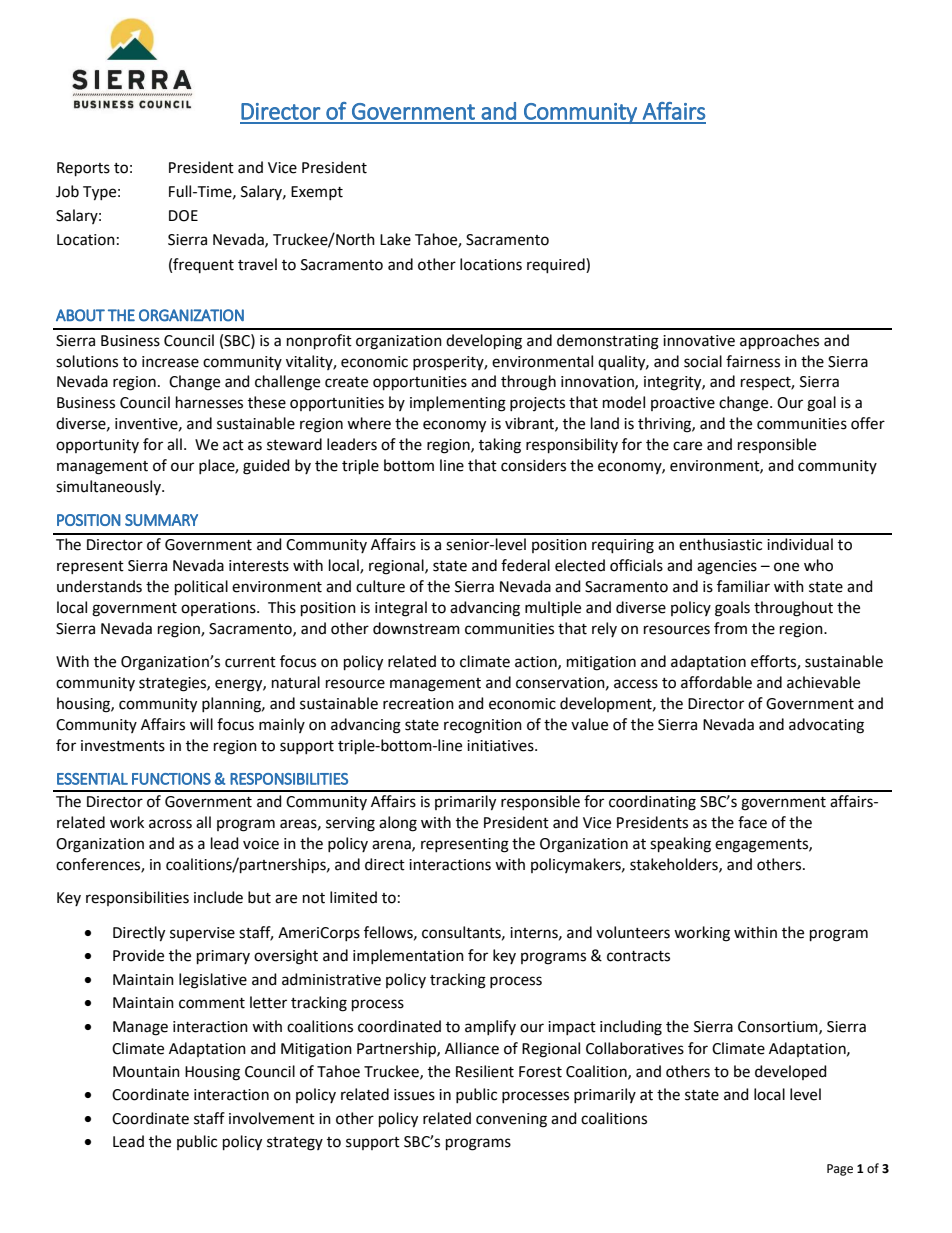 Image resolution: width=952 pixels, height=1233 pixels. Describe the element at coordinates (511, 1120) in the screenshot. I see `convening` at that location.
